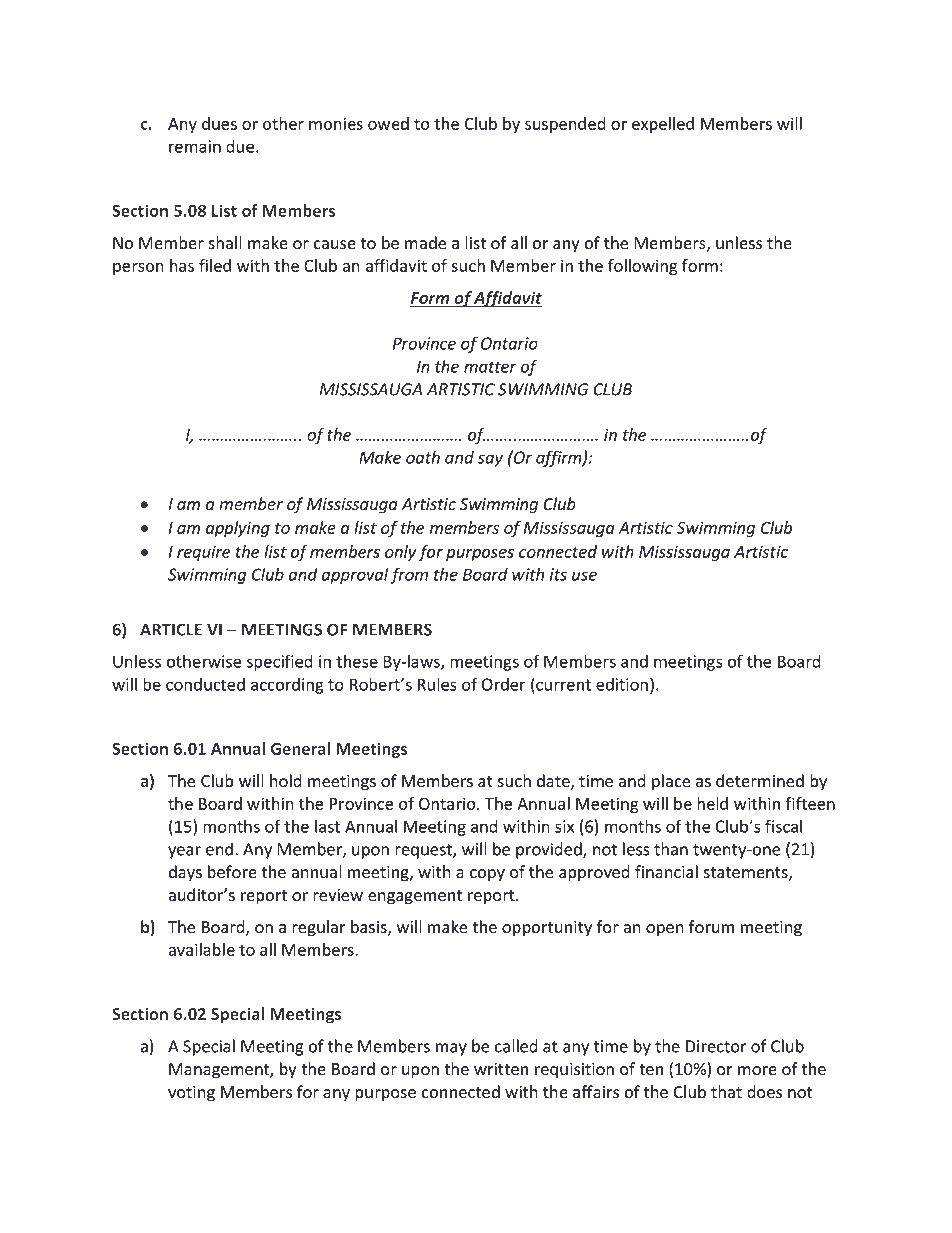  What do you see at coordinates (191, 1094) in the screenshot?
I see `voting` at bounding box center [191, 1094].
